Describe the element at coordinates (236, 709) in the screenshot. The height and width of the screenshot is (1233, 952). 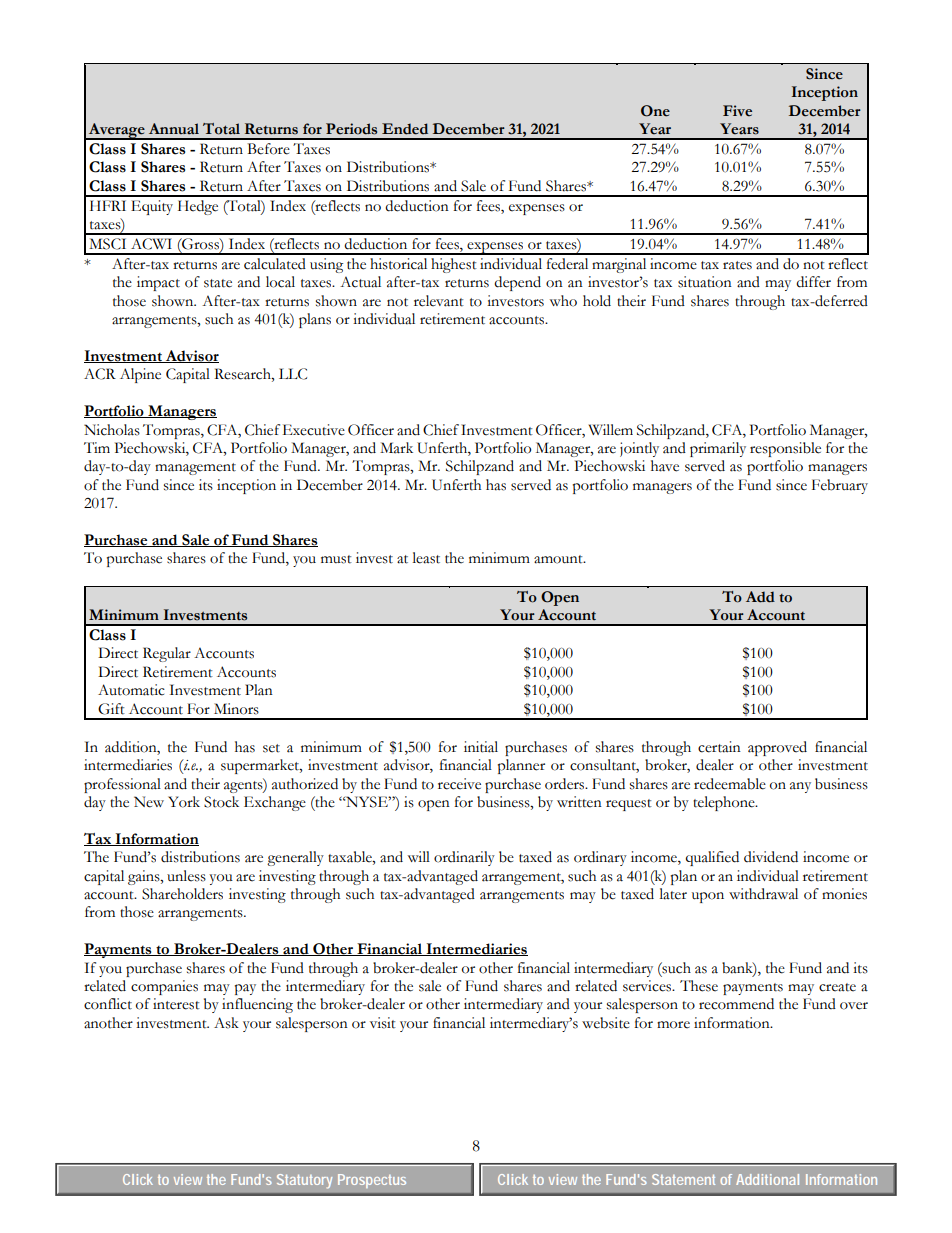
I see `Minors` at that location.
